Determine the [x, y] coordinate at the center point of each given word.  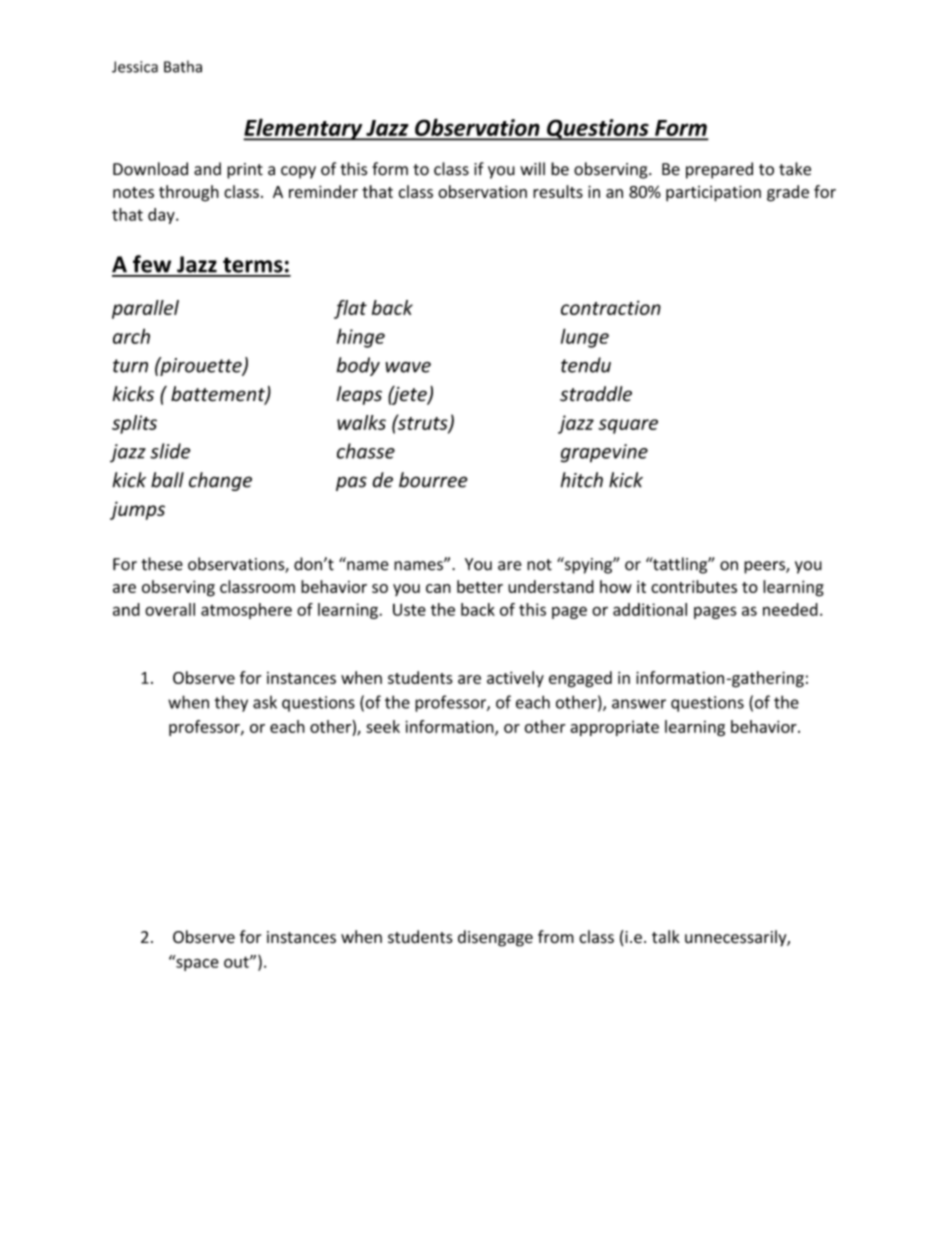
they [231, 704]
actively [515, 679]
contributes [694, 586]
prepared [719, 170]
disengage [495, 938]
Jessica [135, 67]
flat [350, 309]
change [220, 481]
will [532, 168]
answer [639, 704]
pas [351, 483]
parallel [145, 309]
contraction [611, 307]
